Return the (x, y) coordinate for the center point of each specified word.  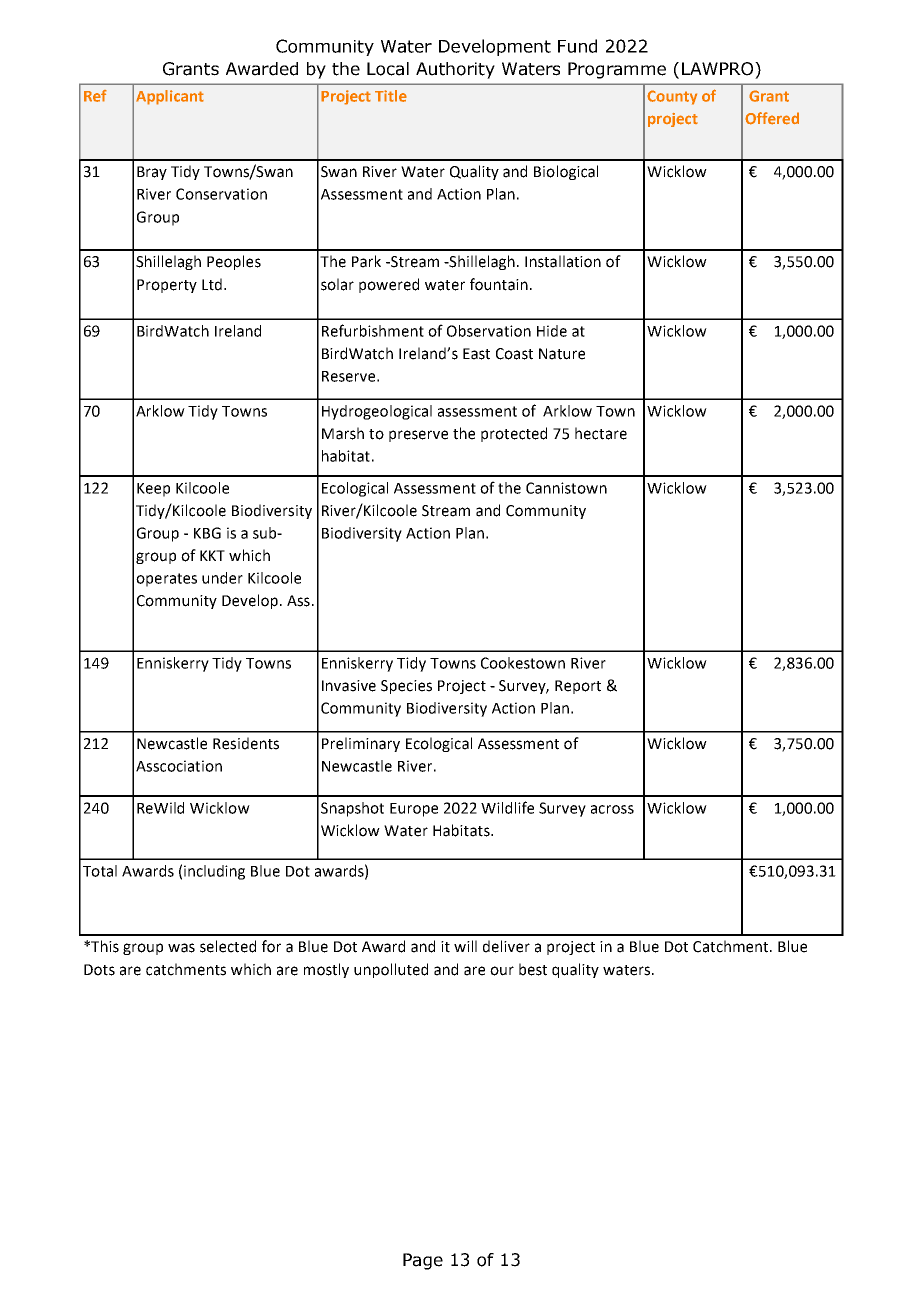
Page (423, 1261)
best (533, 969)
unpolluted (391, 970)
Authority (455, 70)
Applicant (170, 97)
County (672, 97)
